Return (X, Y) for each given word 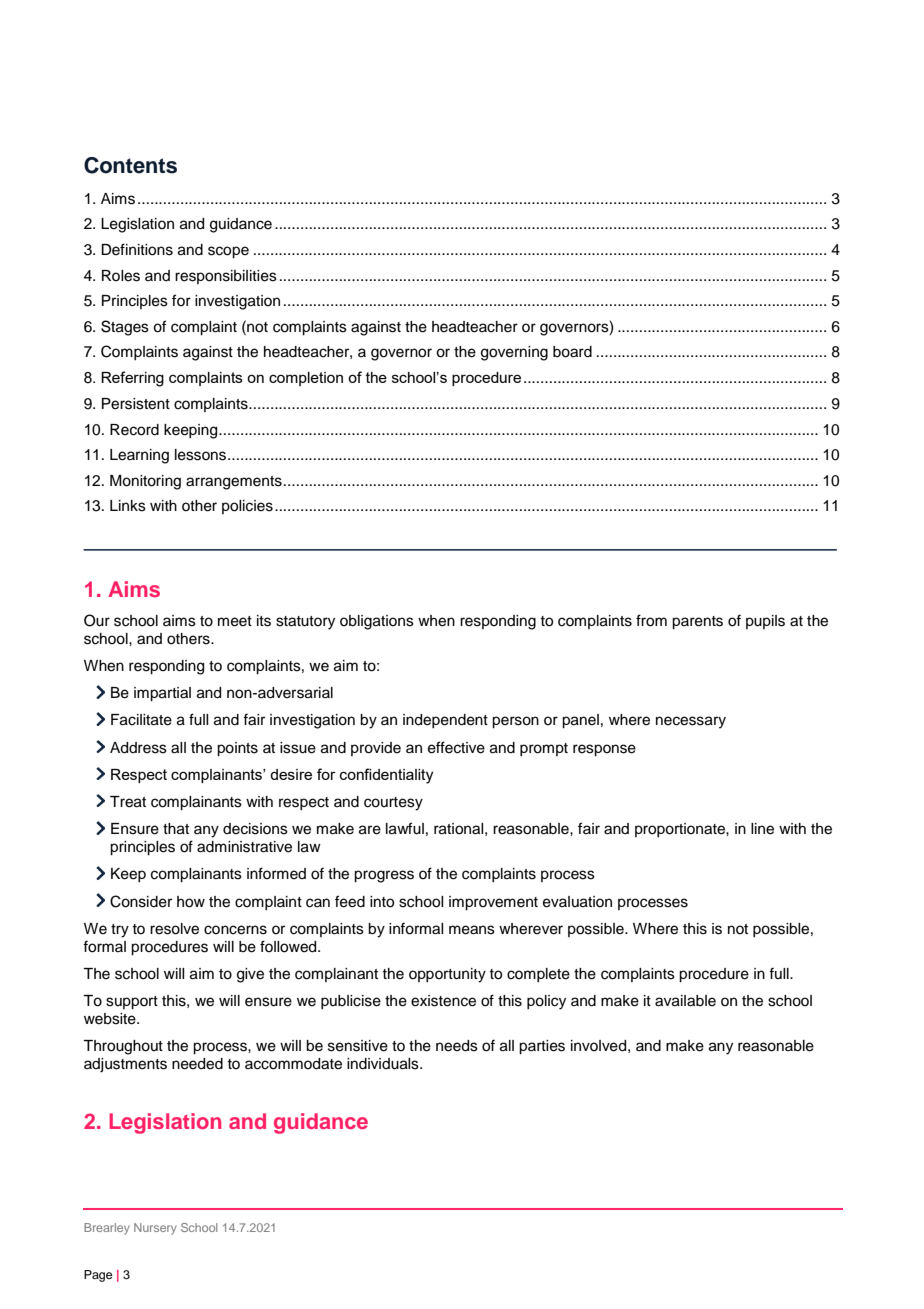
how (191, 902)
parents (697, 623)
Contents (130, 165)
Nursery (155, 1229)
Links (128, 506)
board (572, 352)
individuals (384, 1064)
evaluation (577, 902)
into (382, 902)
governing (514, 353)
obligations (377, 622)
